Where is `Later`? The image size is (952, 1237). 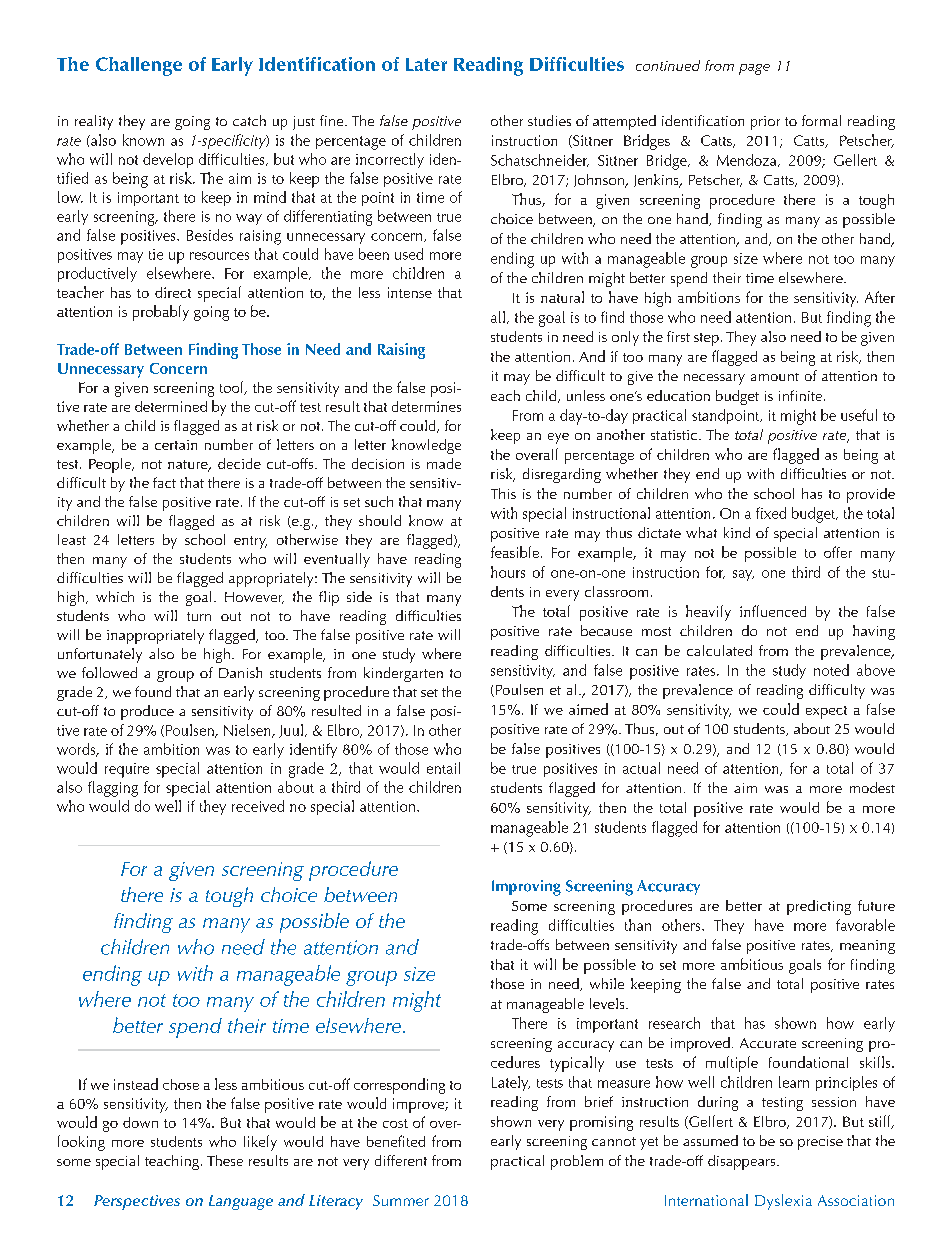 Later is located at coordinates (426, 64).
